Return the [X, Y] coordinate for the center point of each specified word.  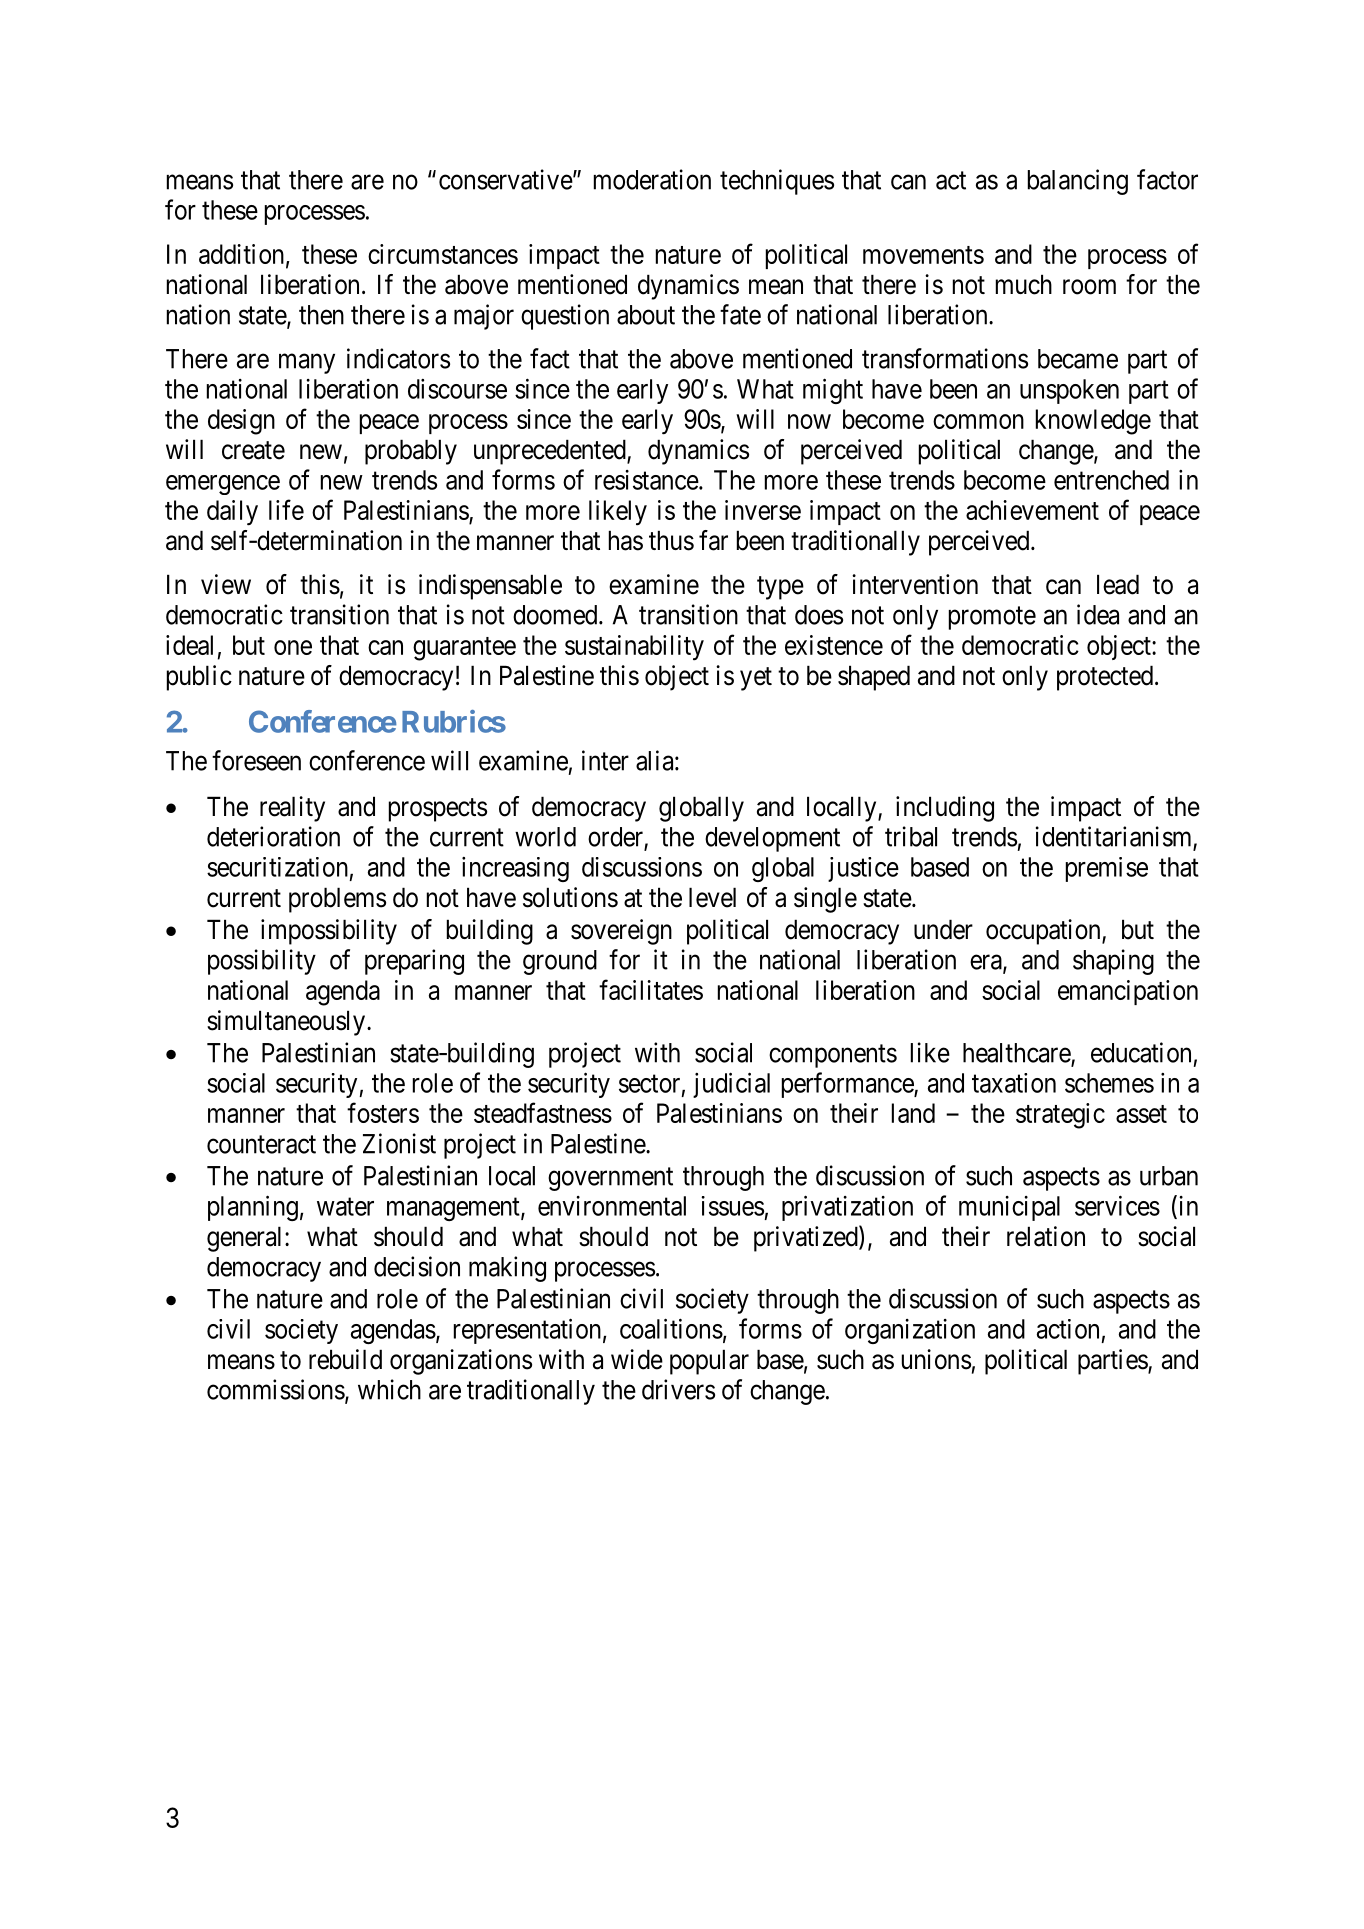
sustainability [634, 648]
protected [1105, 678]
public [199, 678]
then [321, 315]
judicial [731, 1085]
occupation [1044, 932]
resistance [647, 480]
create [253, 450]
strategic [1060, 1116]
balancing [1078, 182]
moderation [652, 179]
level [712, 897]
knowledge [1093, 422]
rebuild [345, 1359]
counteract [261, 1144]
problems [337, 900]
